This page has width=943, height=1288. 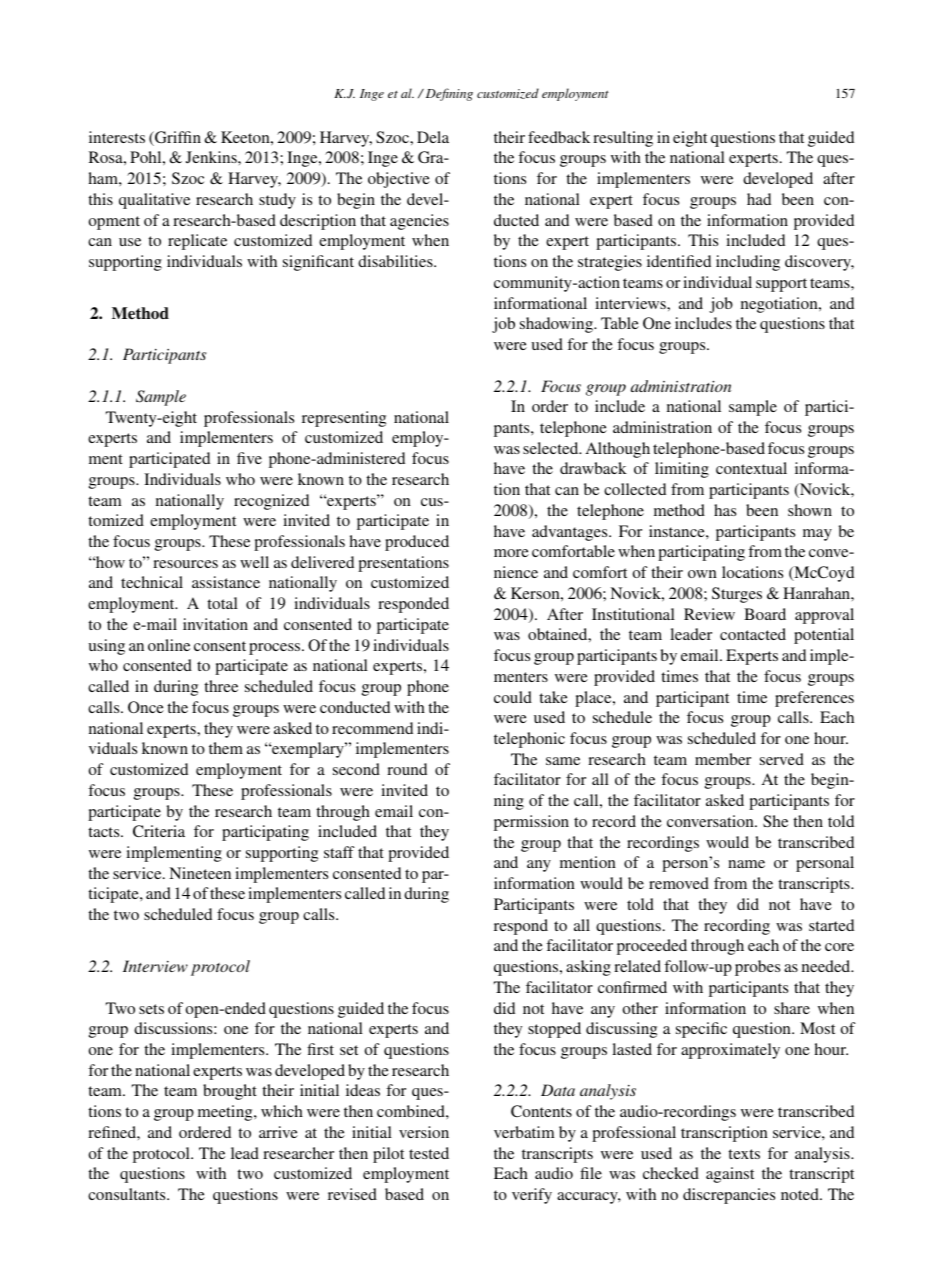 What do you see at coordinates (748, 263) in the page?
I see `including` at bounding box center [748, 263].
